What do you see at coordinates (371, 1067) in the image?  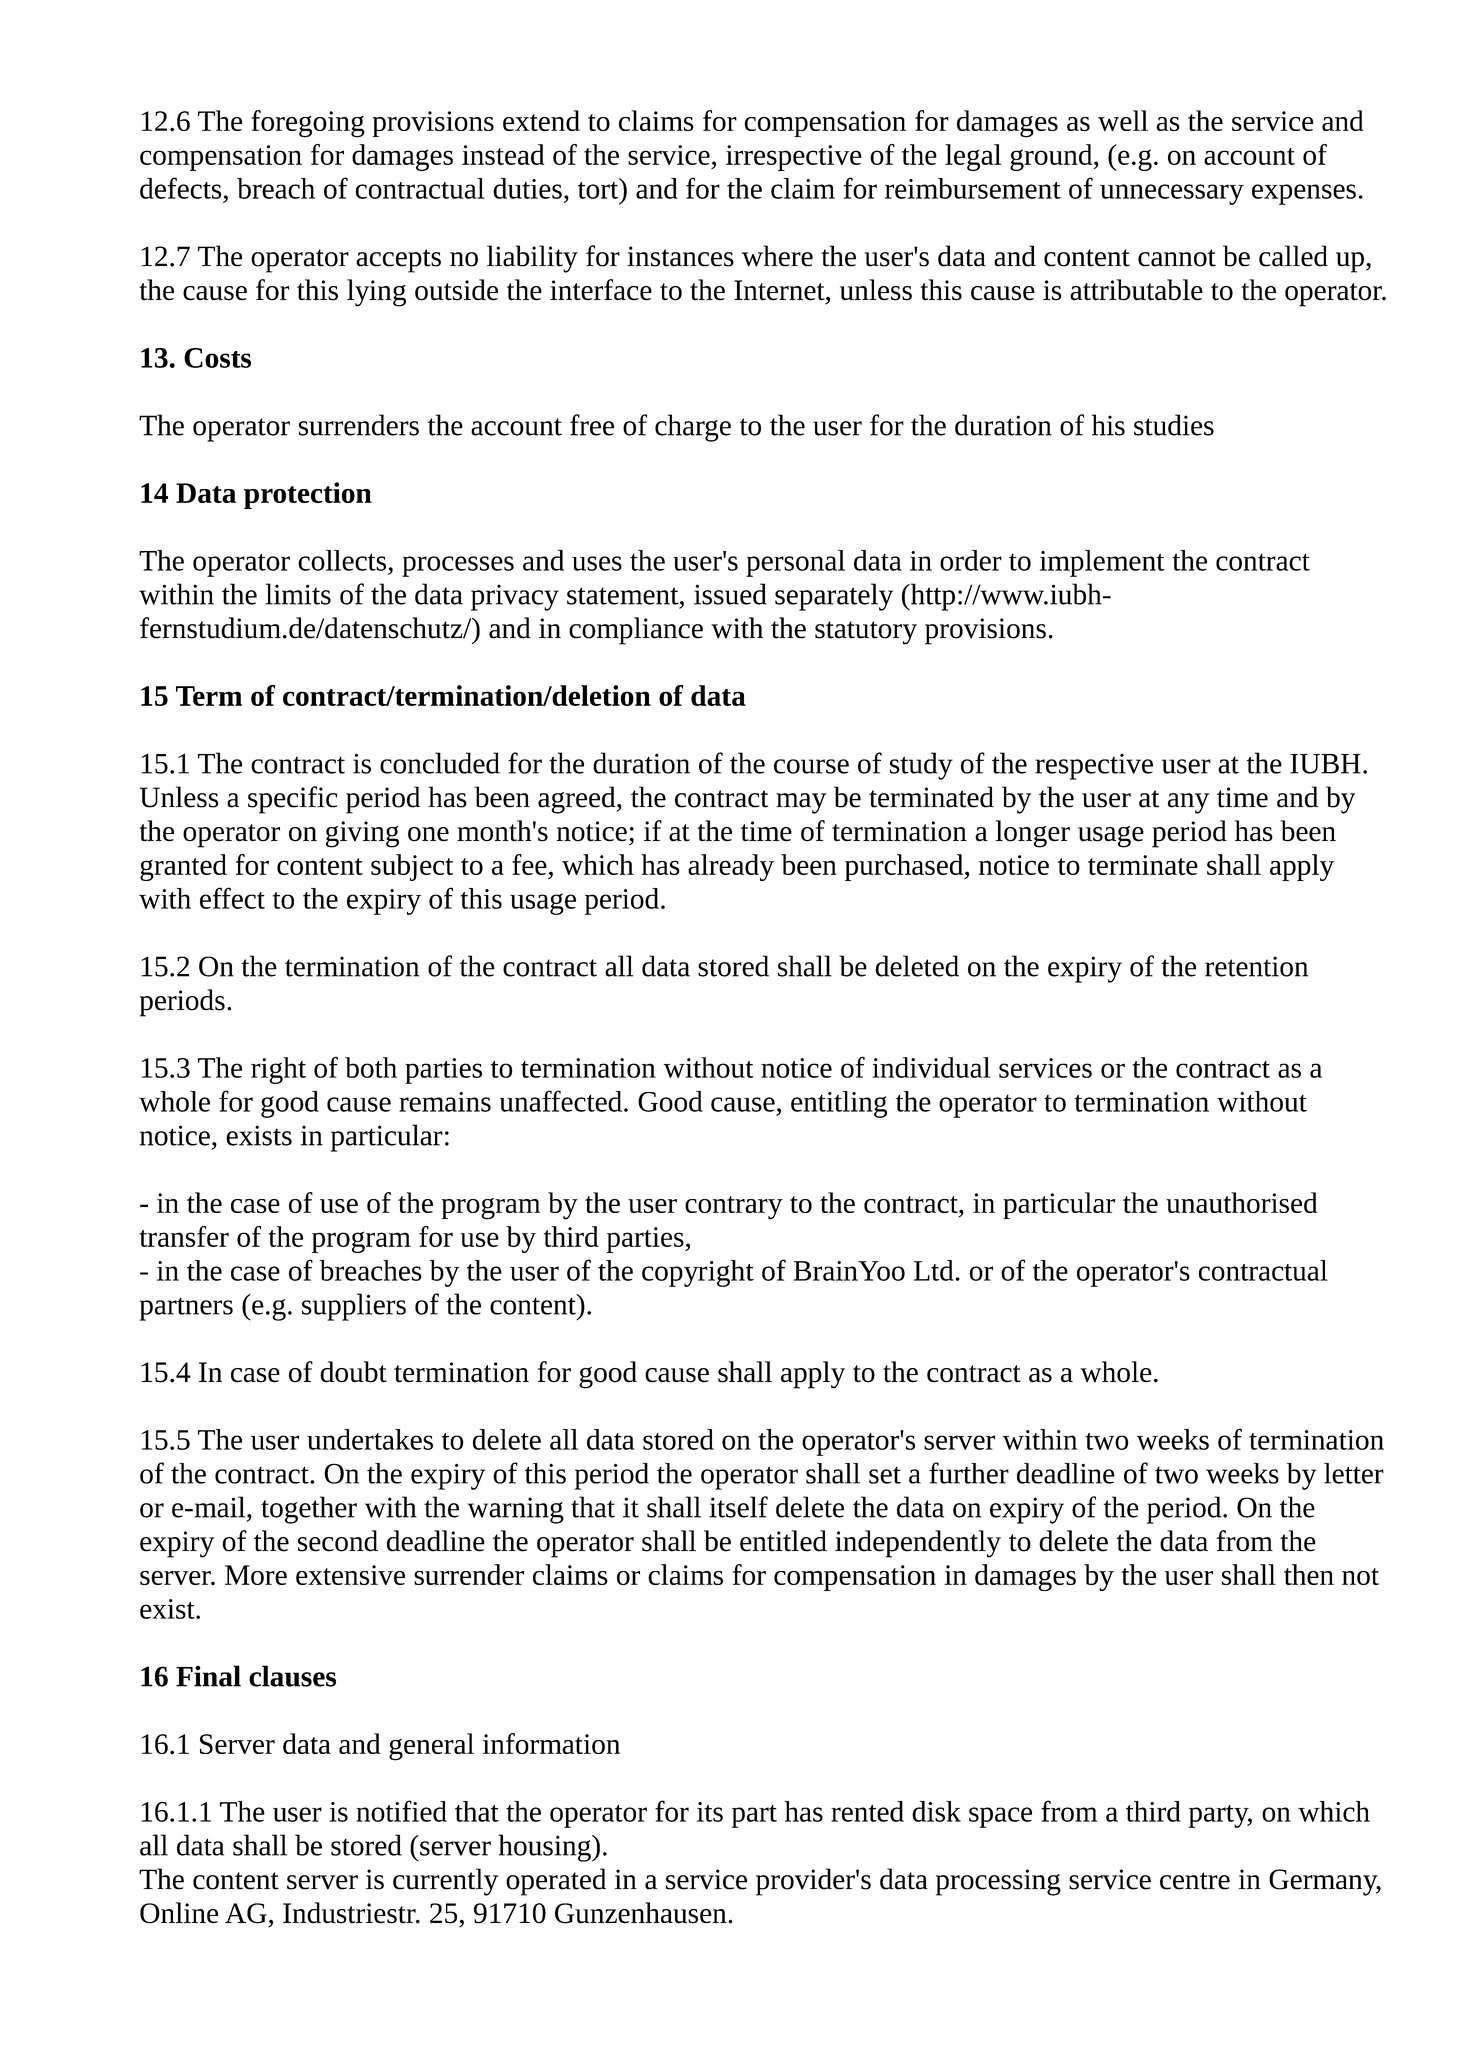 I see `both` at bounding box center [371, 1067].
